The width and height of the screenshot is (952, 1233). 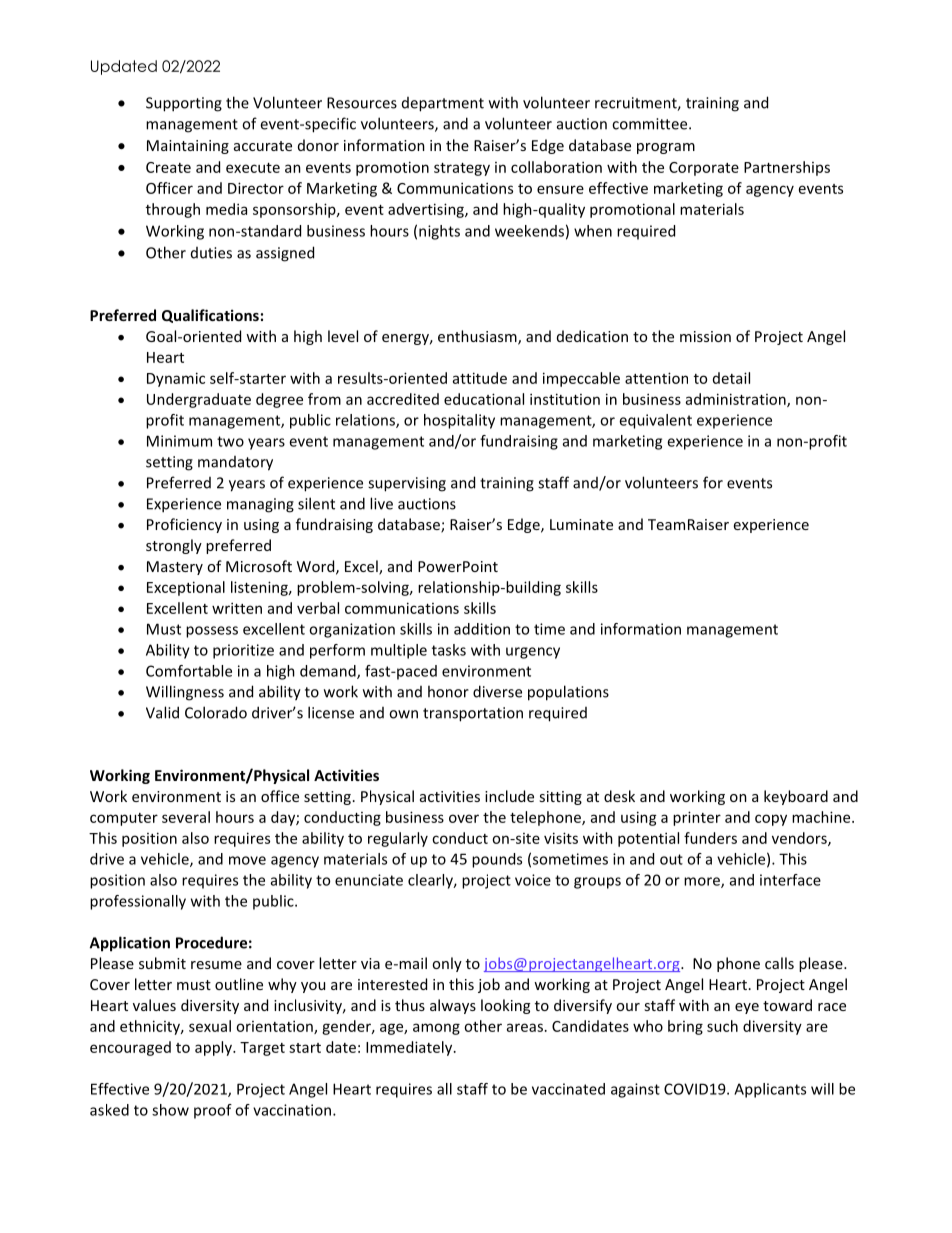 I want to click on populations, so click(x=568, y=693).
